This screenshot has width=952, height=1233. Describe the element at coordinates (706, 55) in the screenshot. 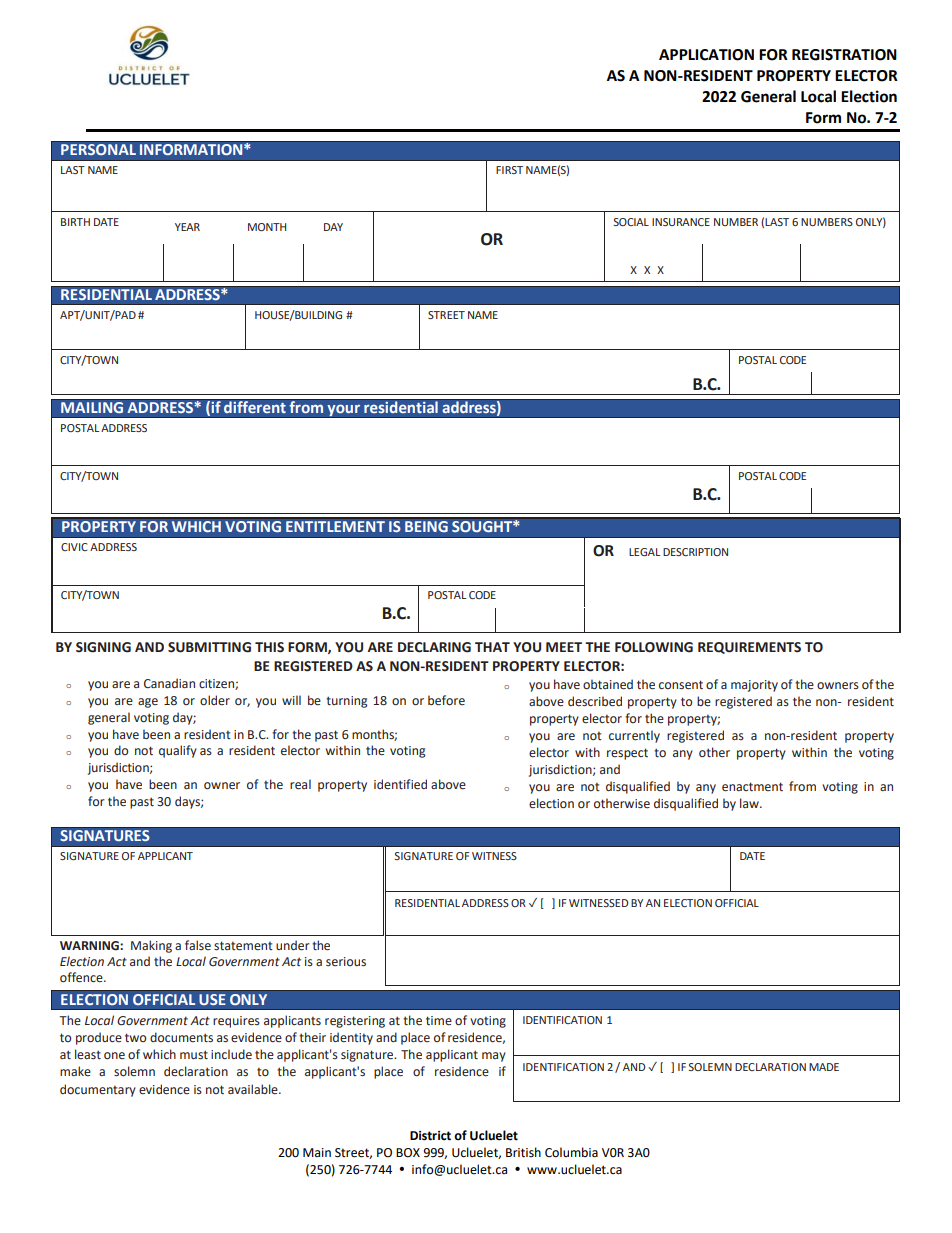

I see `APPLICATION` at that location.
